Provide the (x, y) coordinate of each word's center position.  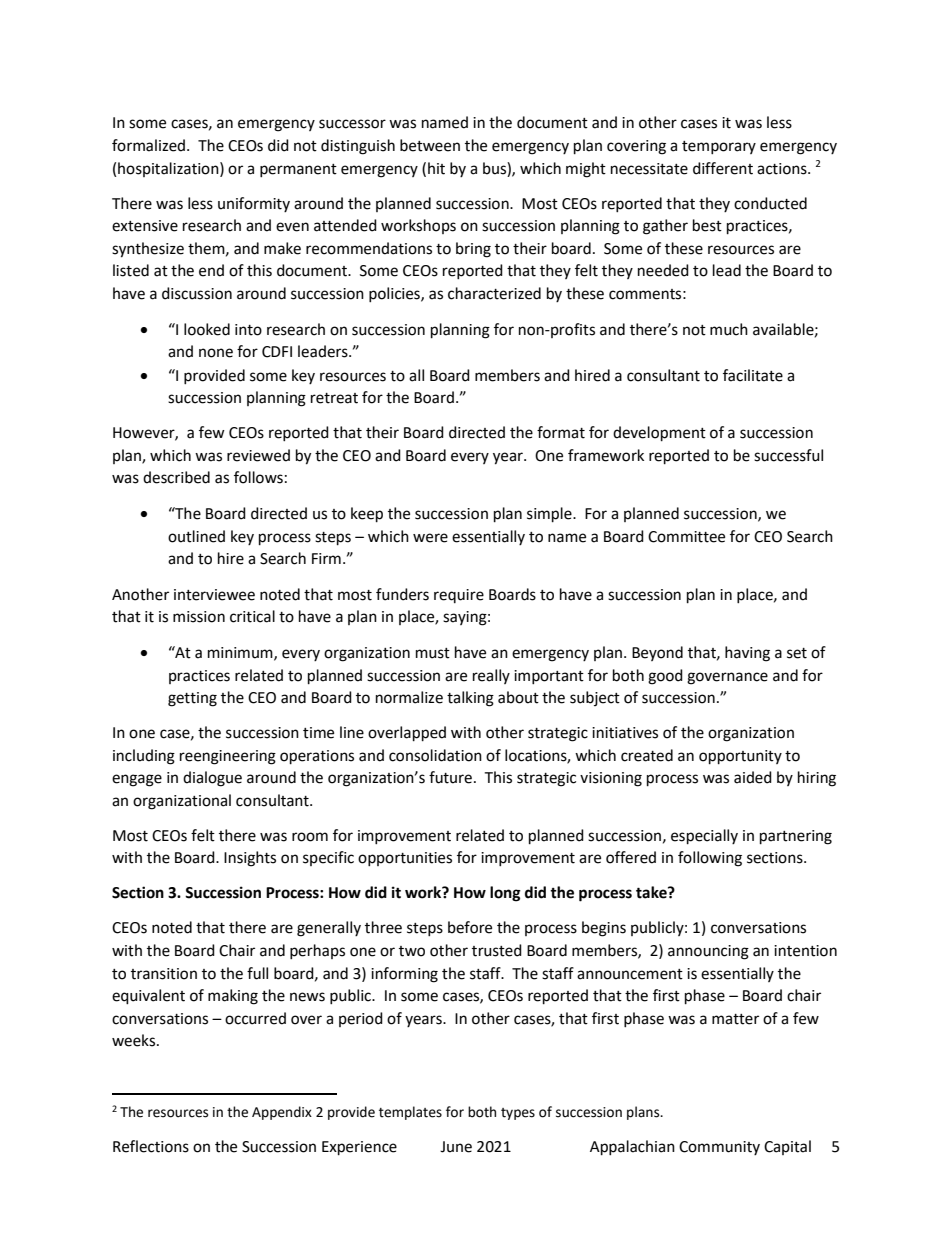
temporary (719, 147)
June (456, 1147)
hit (436, 168)
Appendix (282, 1113)
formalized (150, 145)
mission (199, 617)
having (747, 654)
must (433, 653)
